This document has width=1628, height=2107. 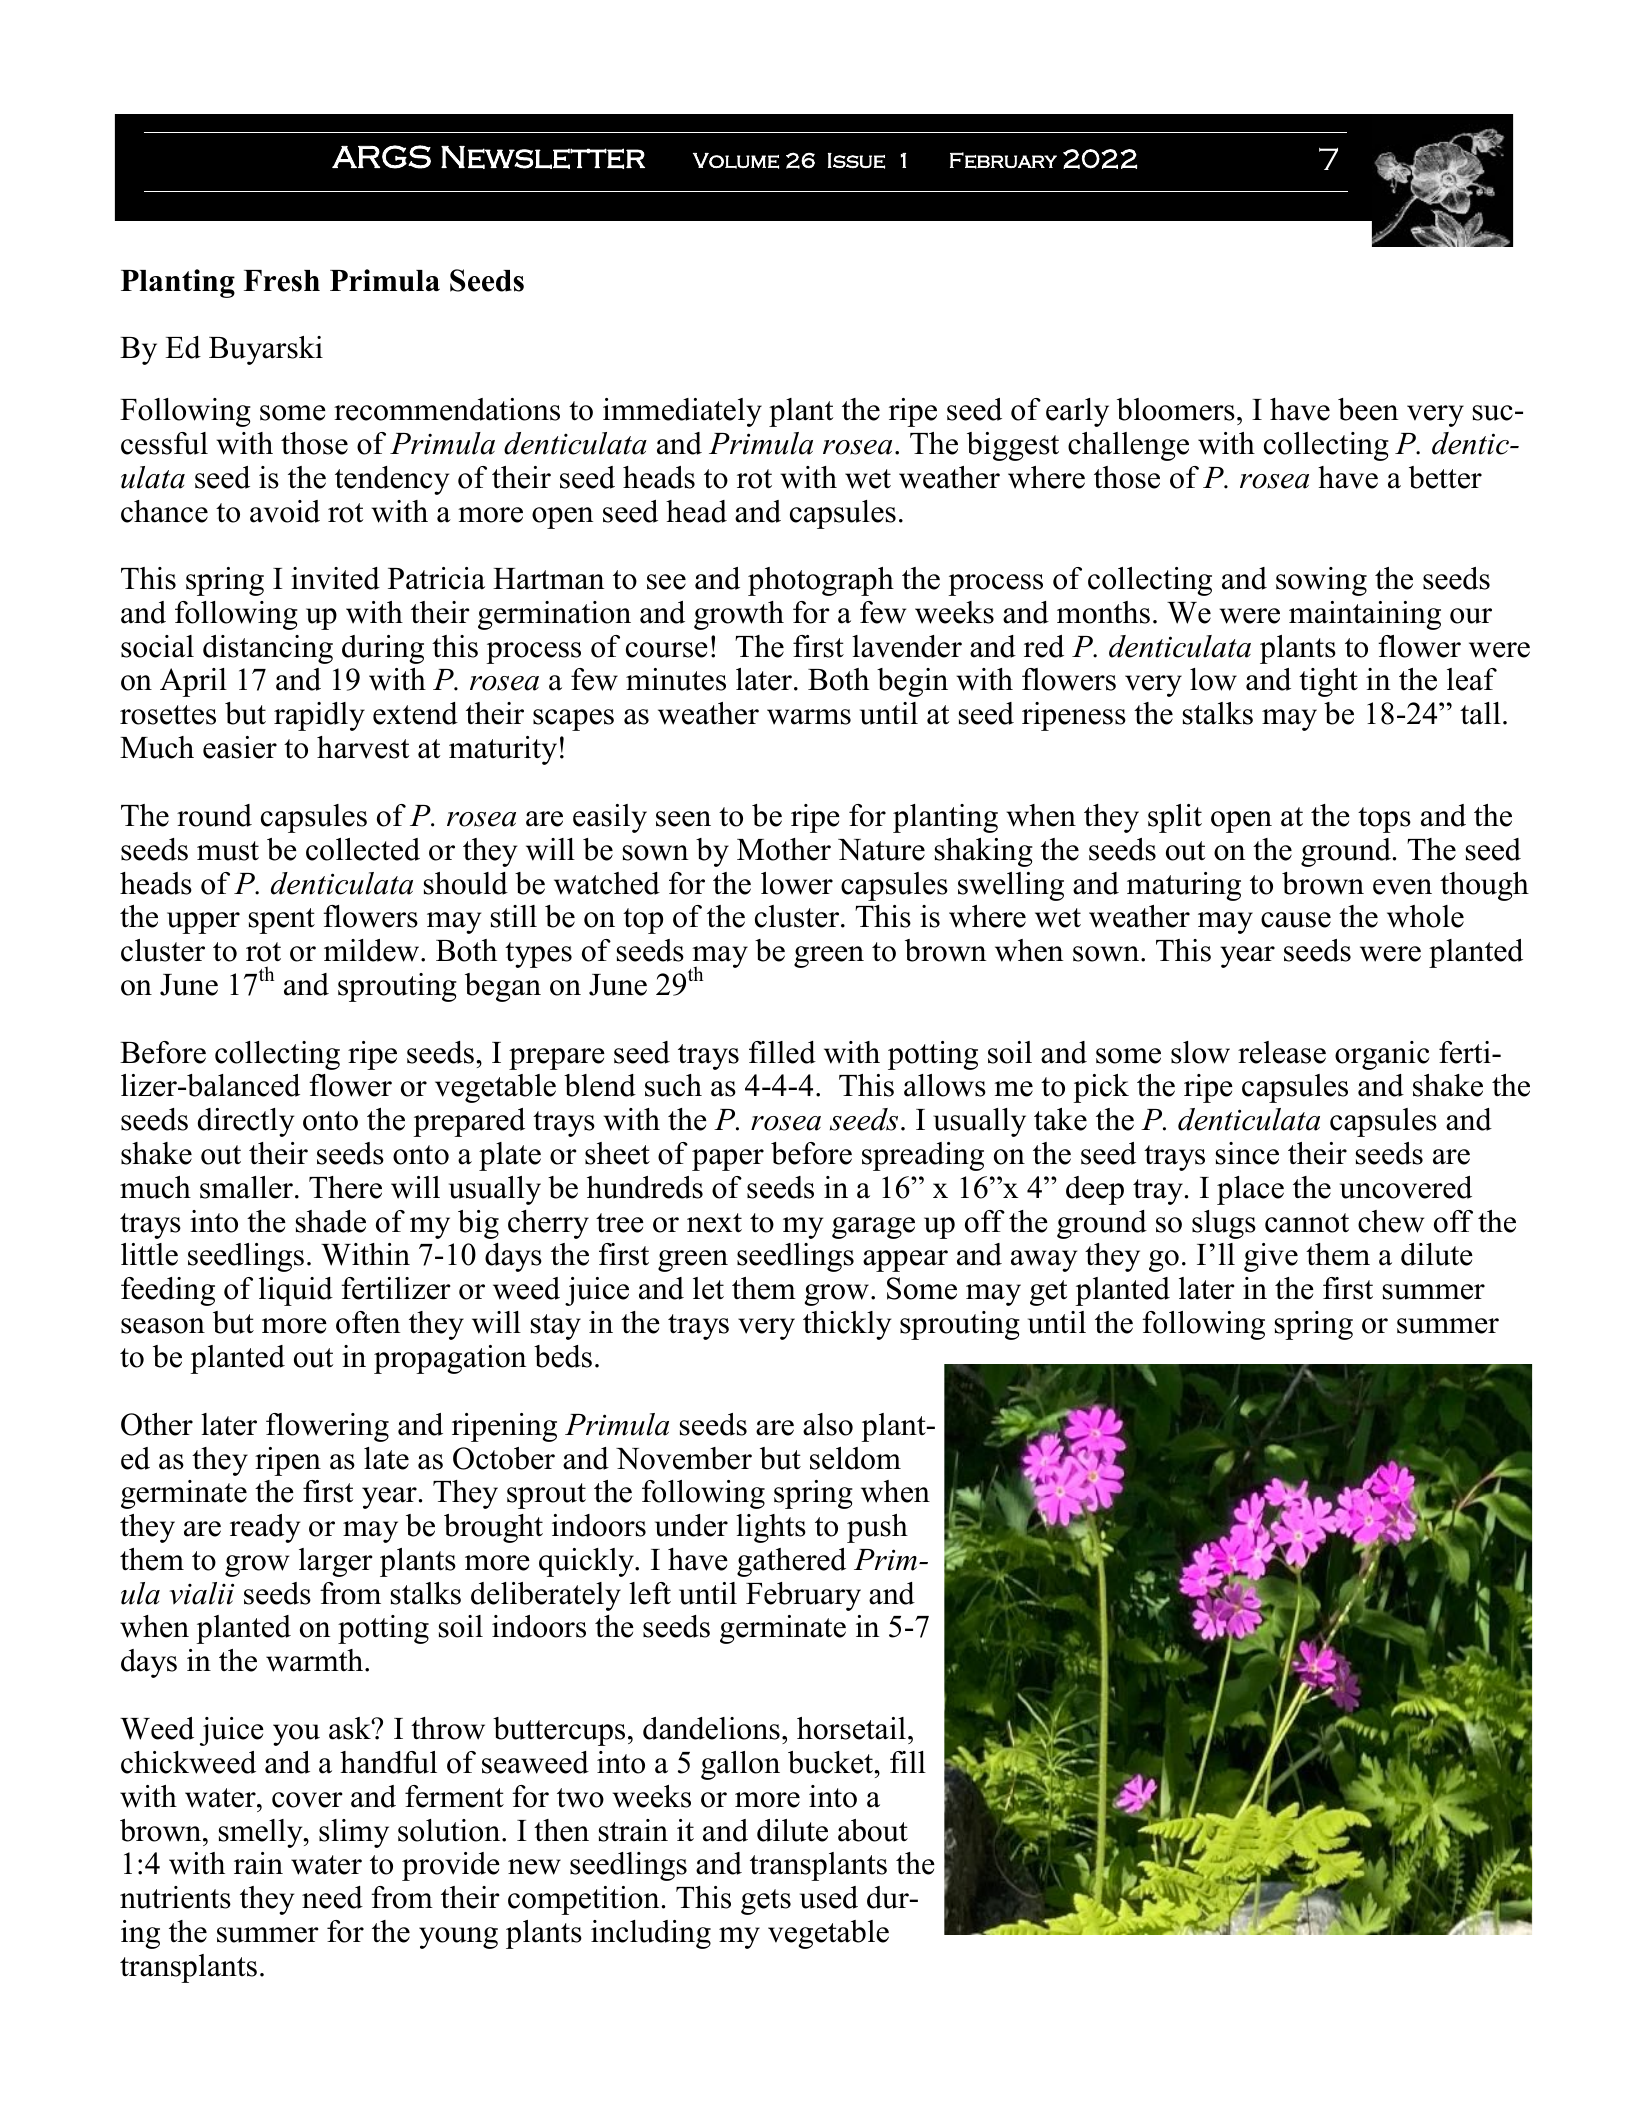 I want to click on directly, so click(x=246, y=1122).
